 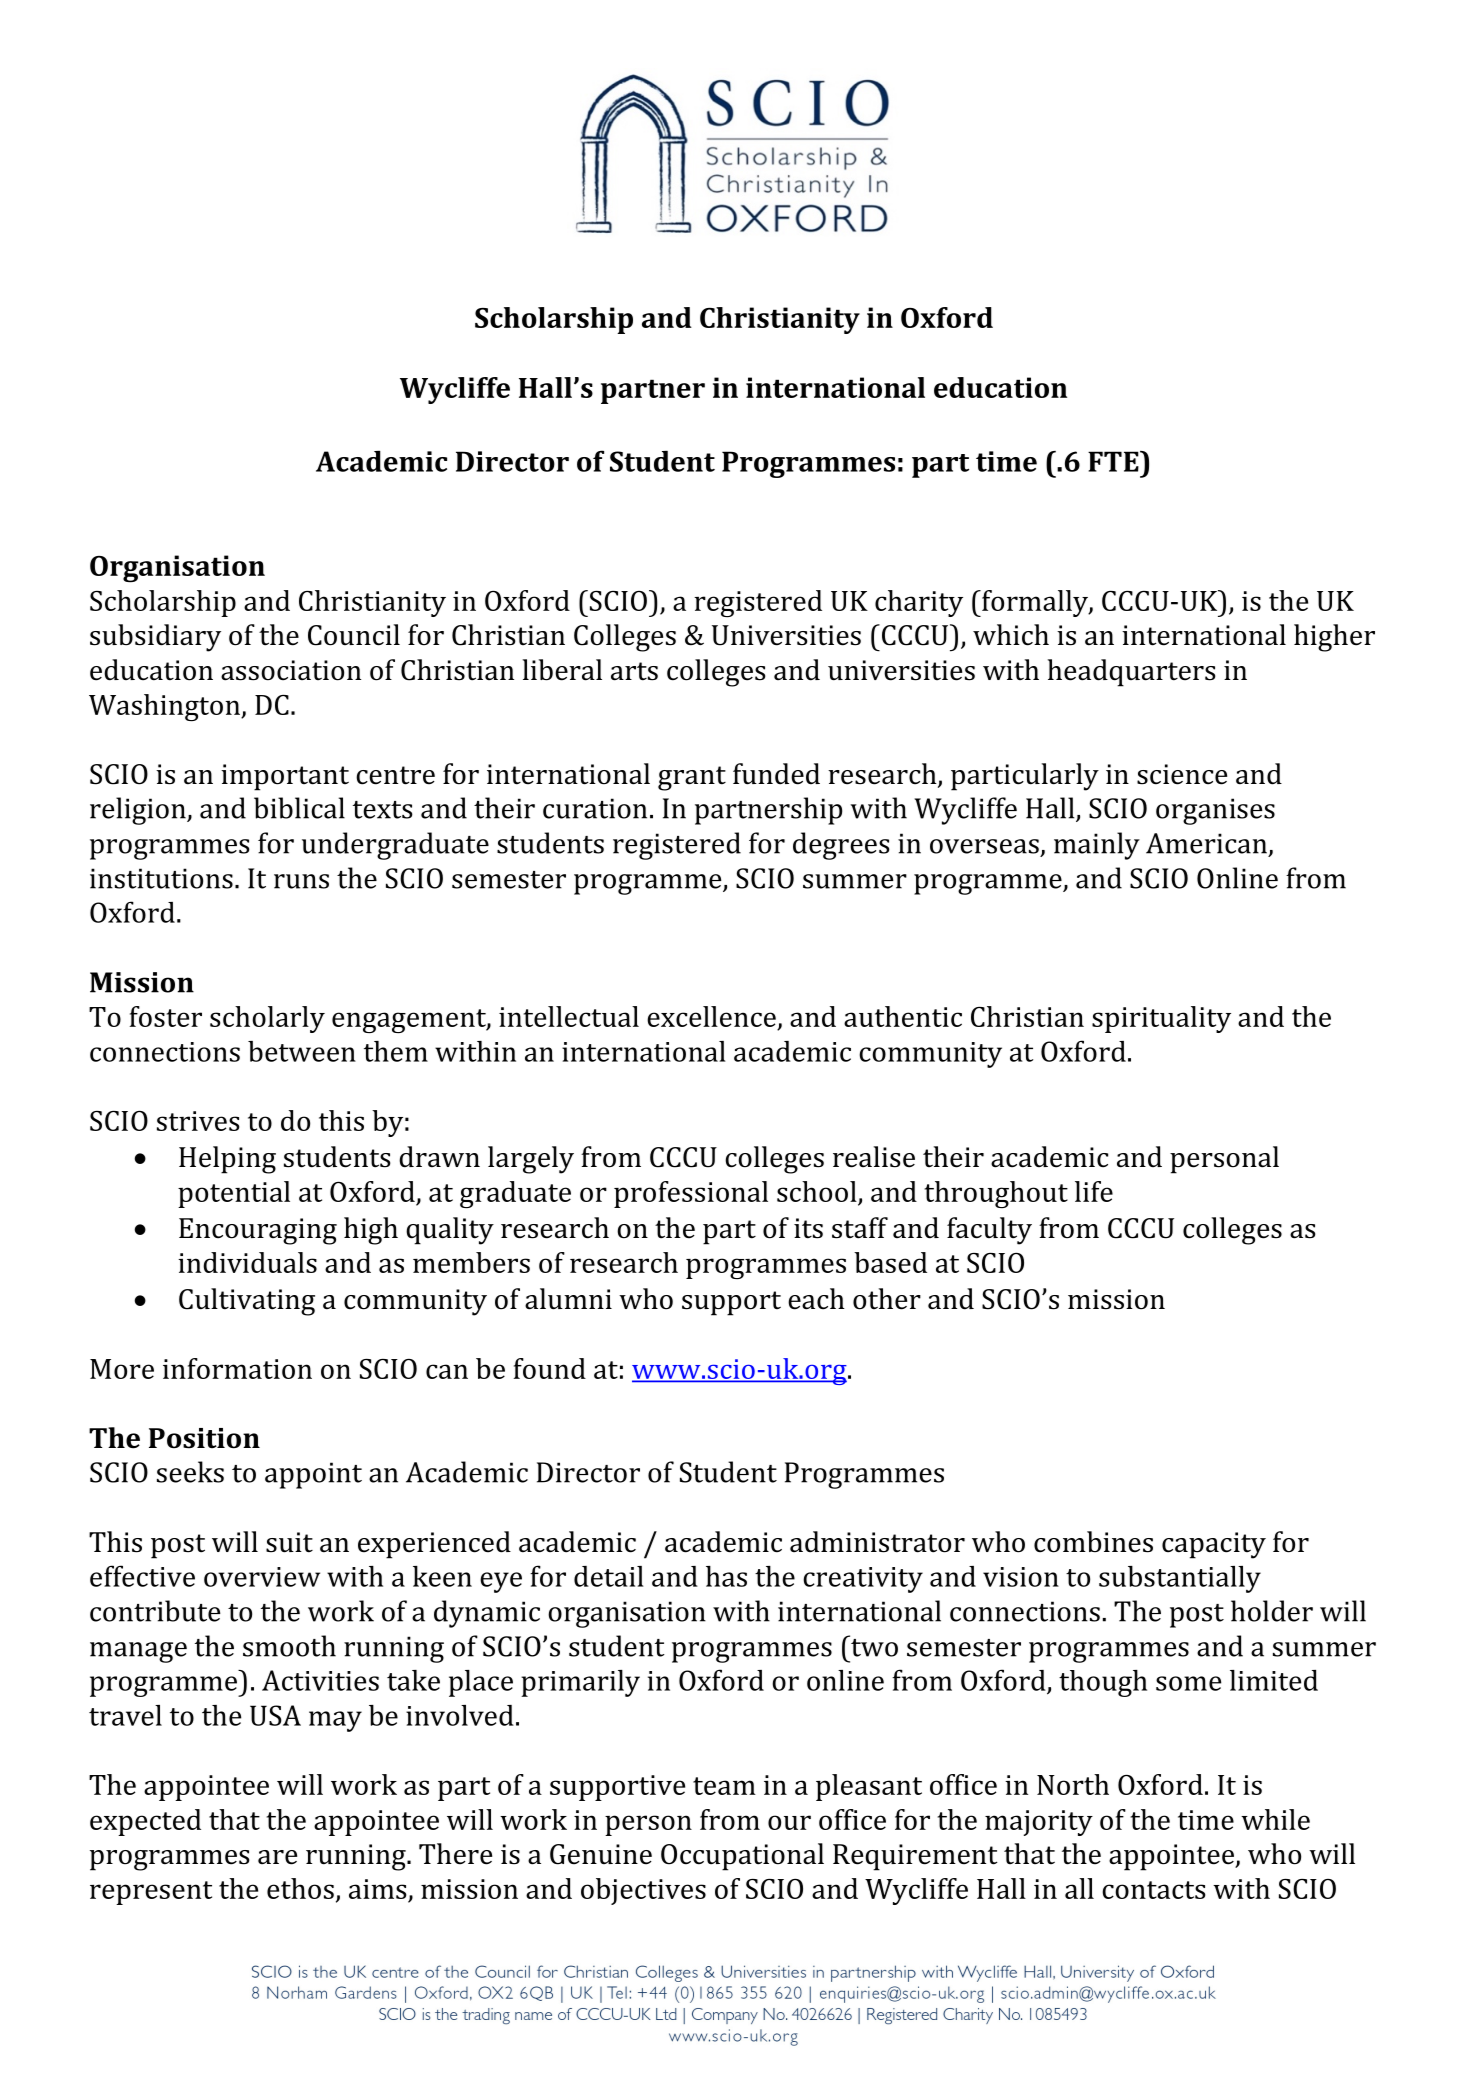 I want to click on mainly, so click(x=1097, y=846).
